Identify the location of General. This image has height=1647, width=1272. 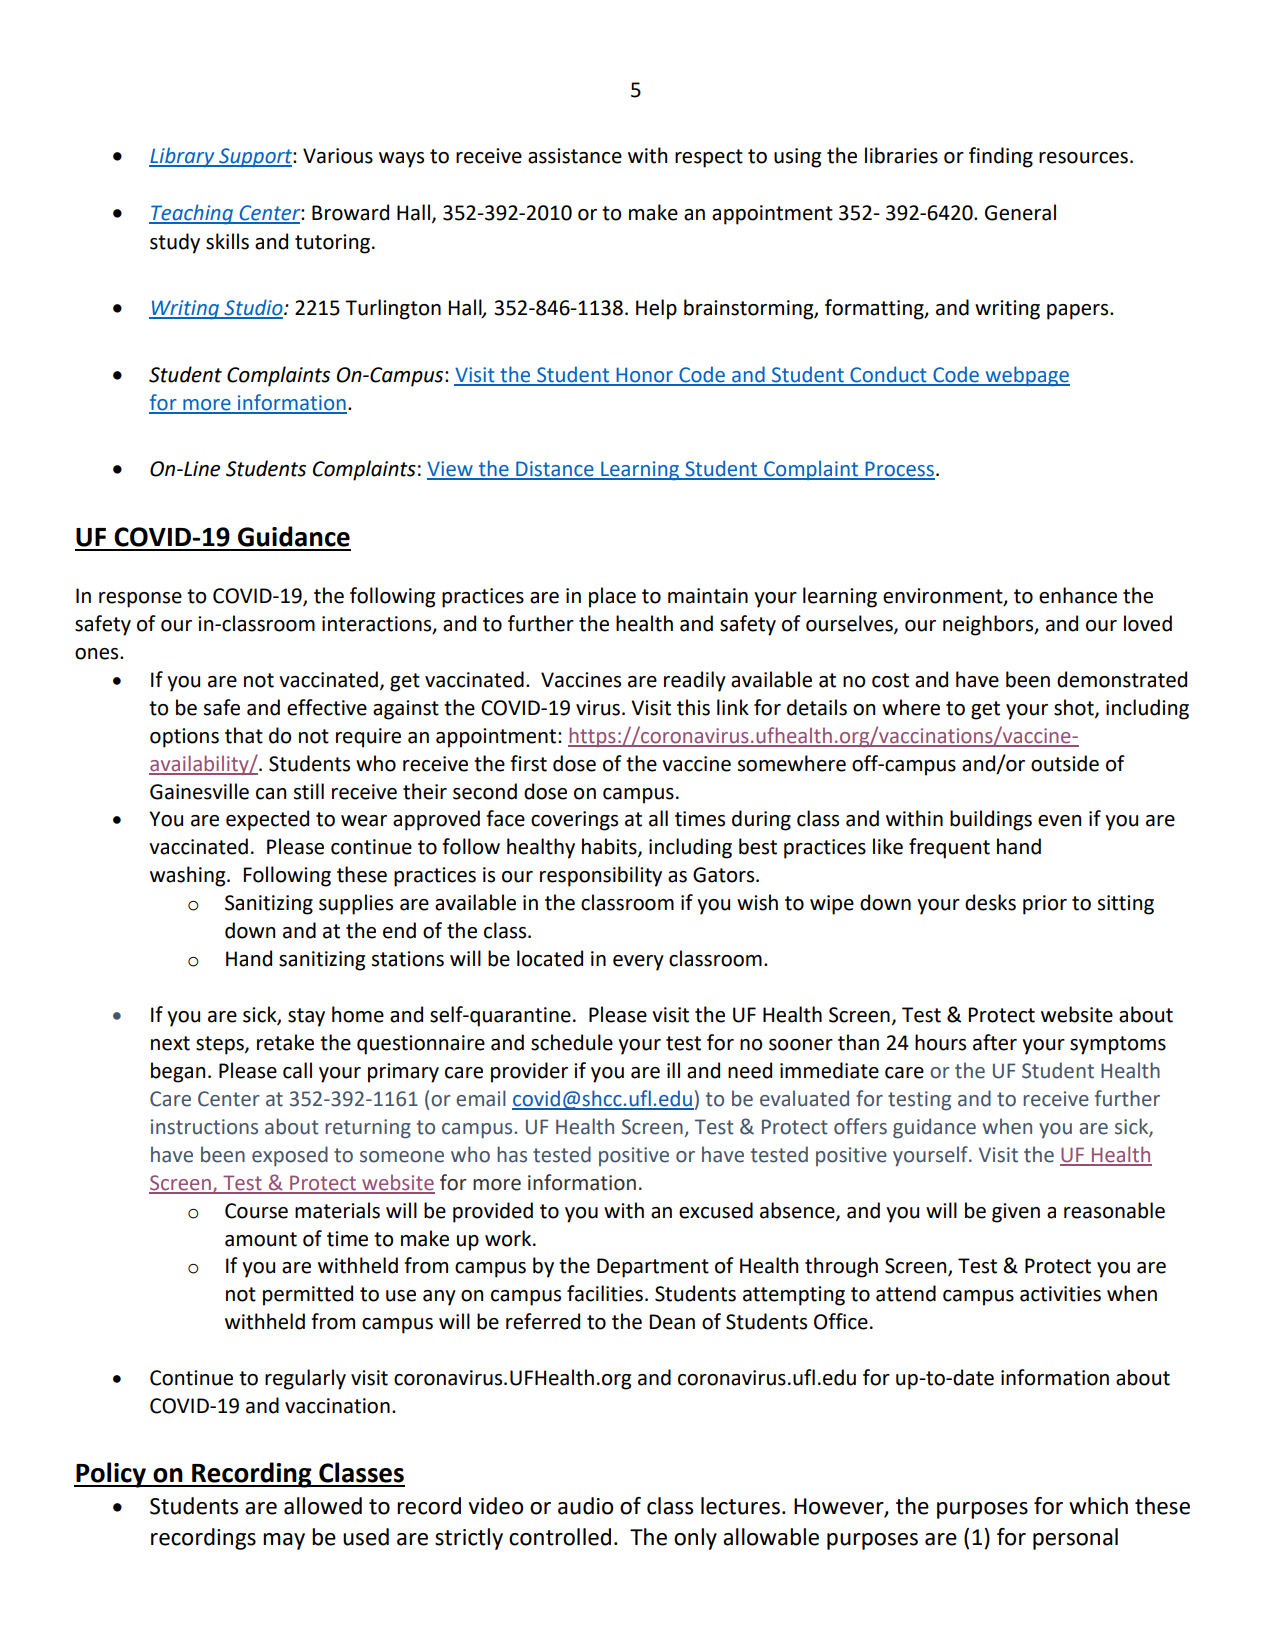
(1020, 212).
